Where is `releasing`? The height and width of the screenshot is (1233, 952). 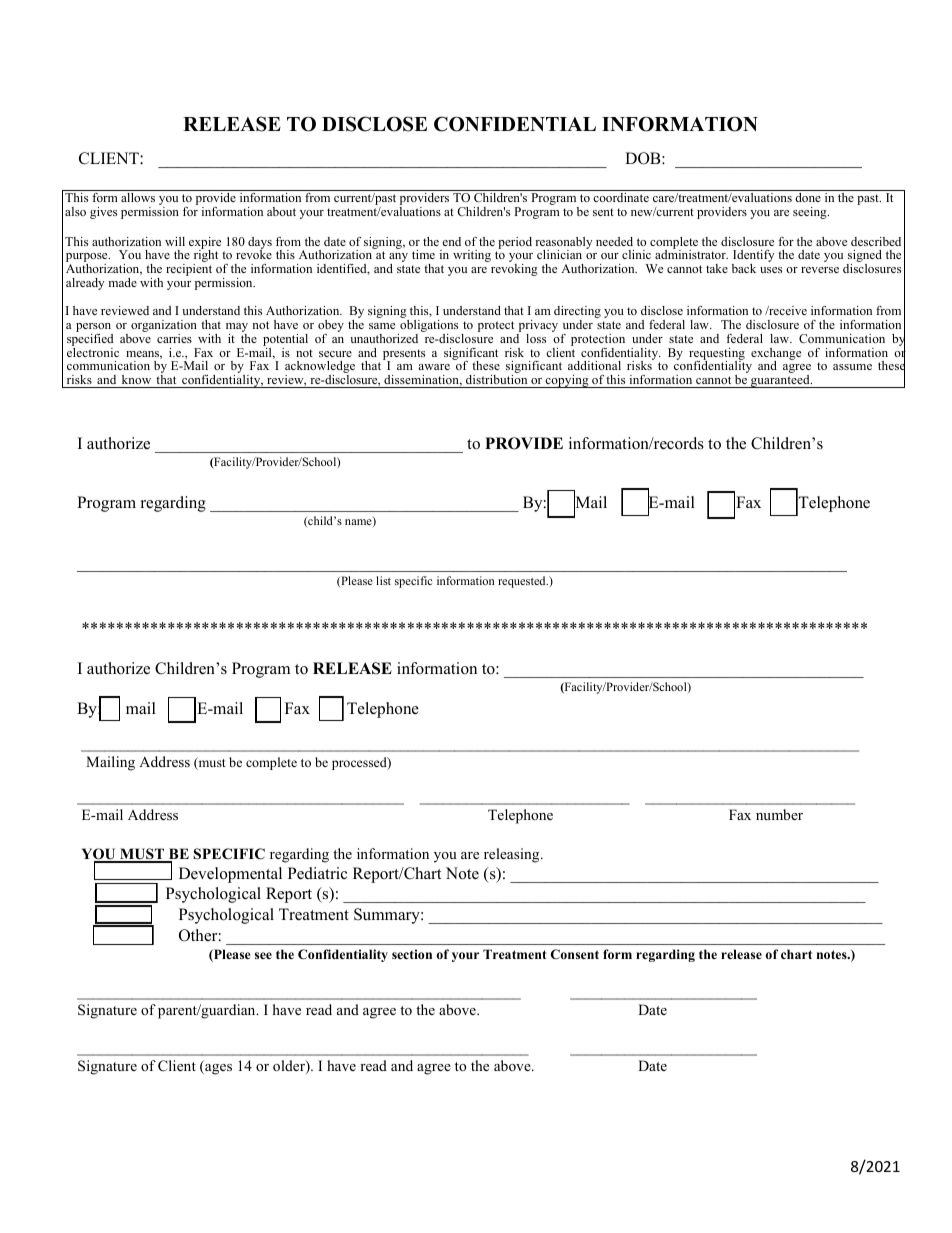 releasing is located at coordinates (513, 855).
